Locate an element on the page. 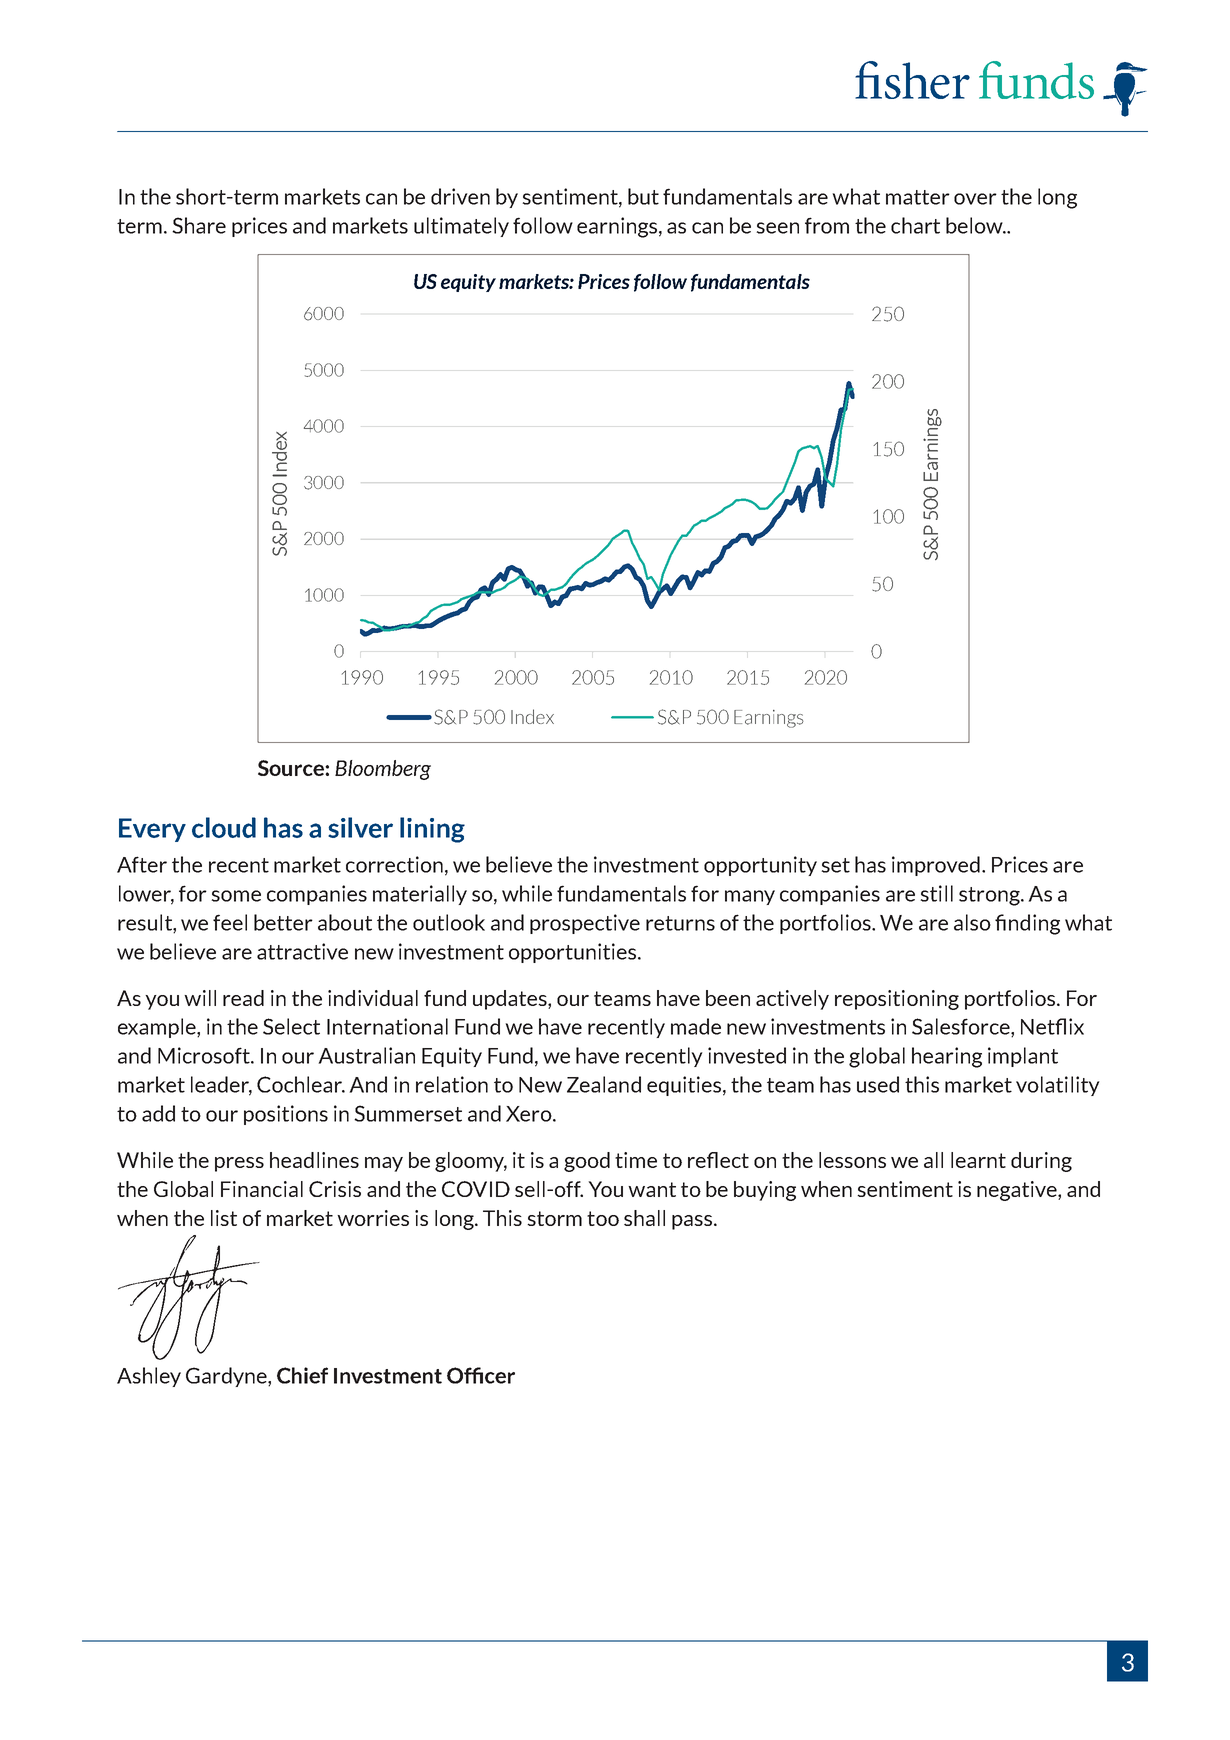 The width and height of the page is (1230, 1740). Chief is located at coordinates (302, 1375).
